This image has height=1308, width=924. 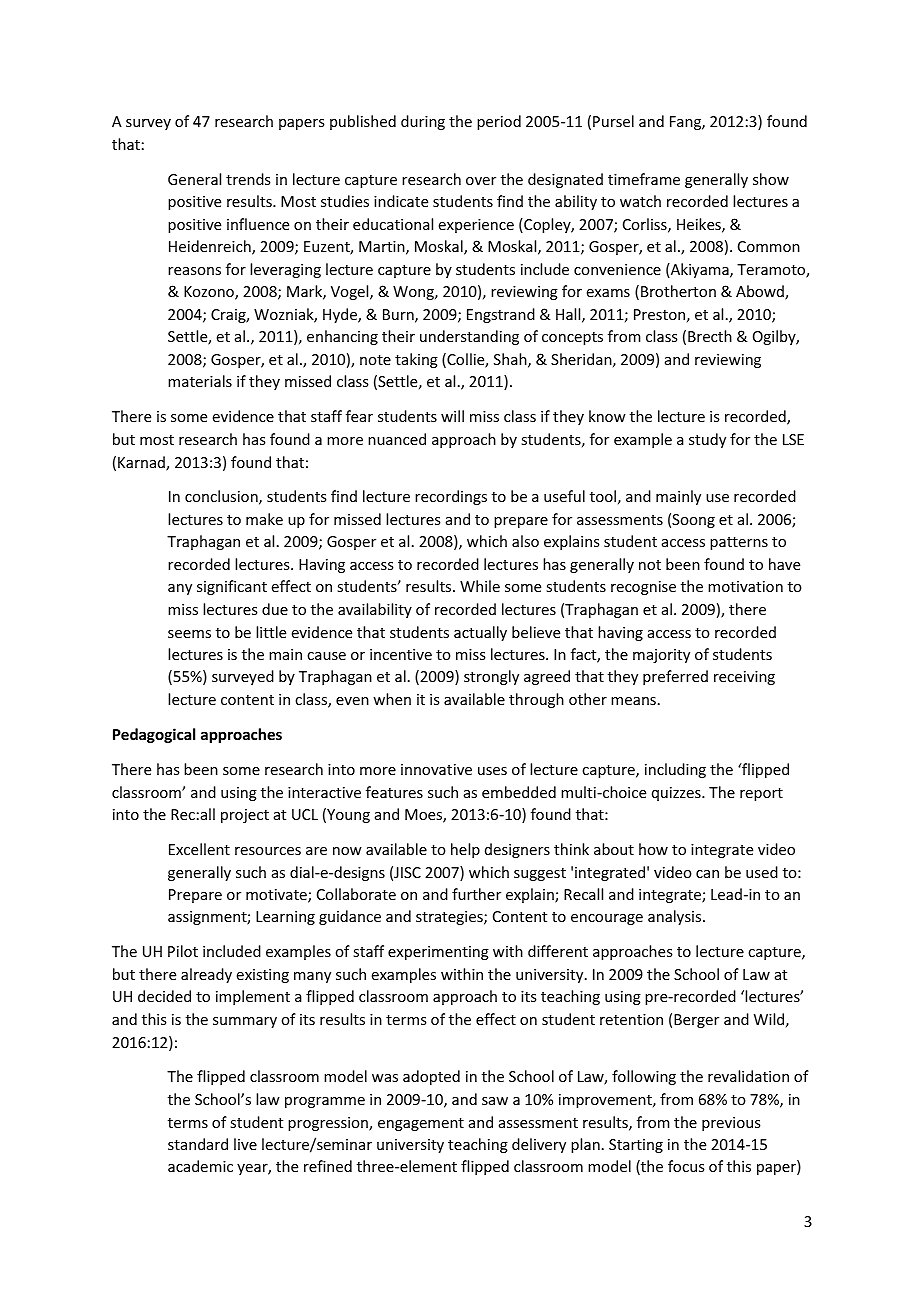 I want to click on saw, so click(x=495, y=1101).
